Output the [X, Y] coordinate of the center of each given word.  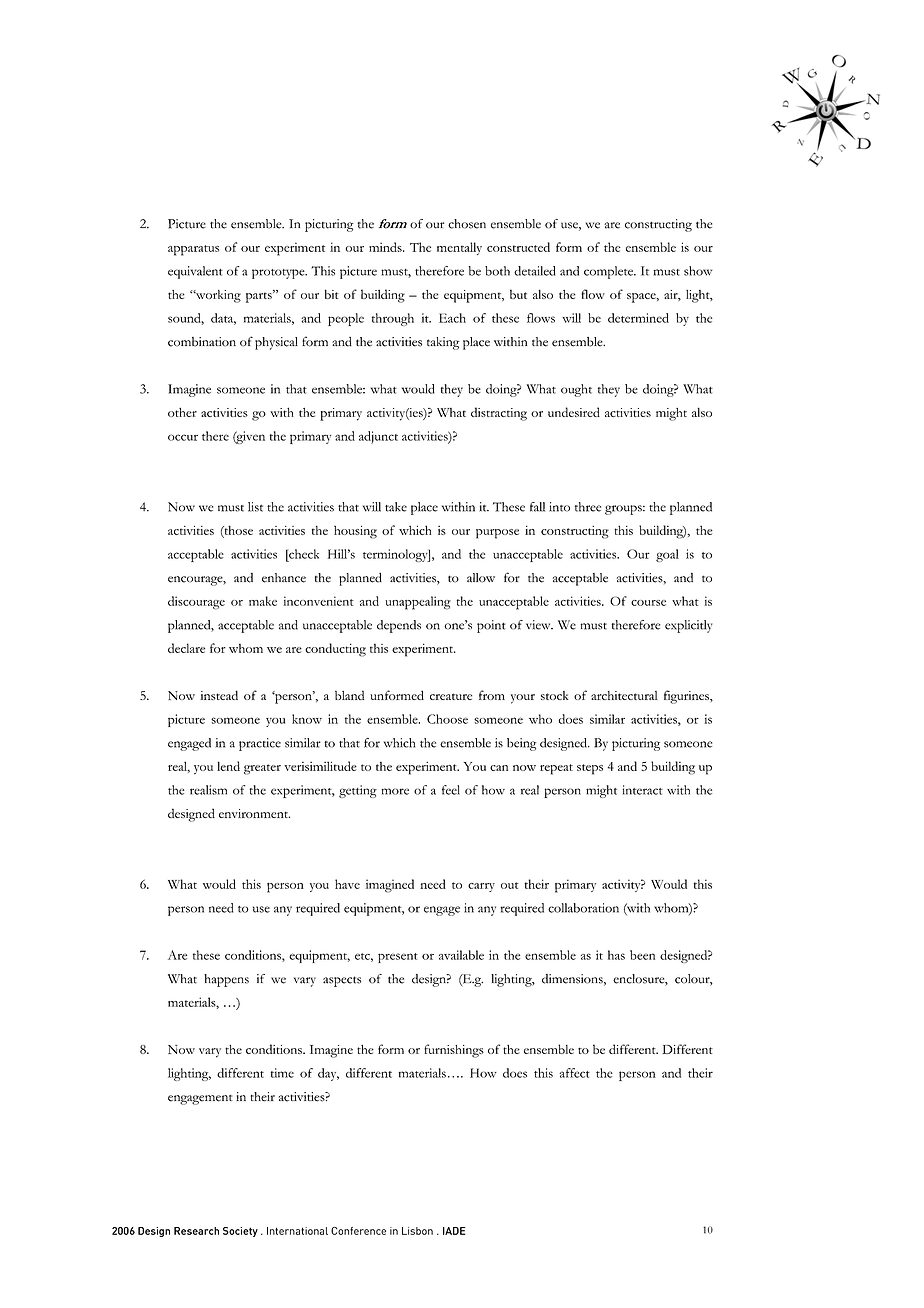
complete [609, 272]
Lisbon [417, 1231]
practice [260, 744]
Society [240, 1232]
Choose [447, 719]
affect [575, 1073]
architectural [624, 695]
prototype [279, 274]
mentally [459, 248]
